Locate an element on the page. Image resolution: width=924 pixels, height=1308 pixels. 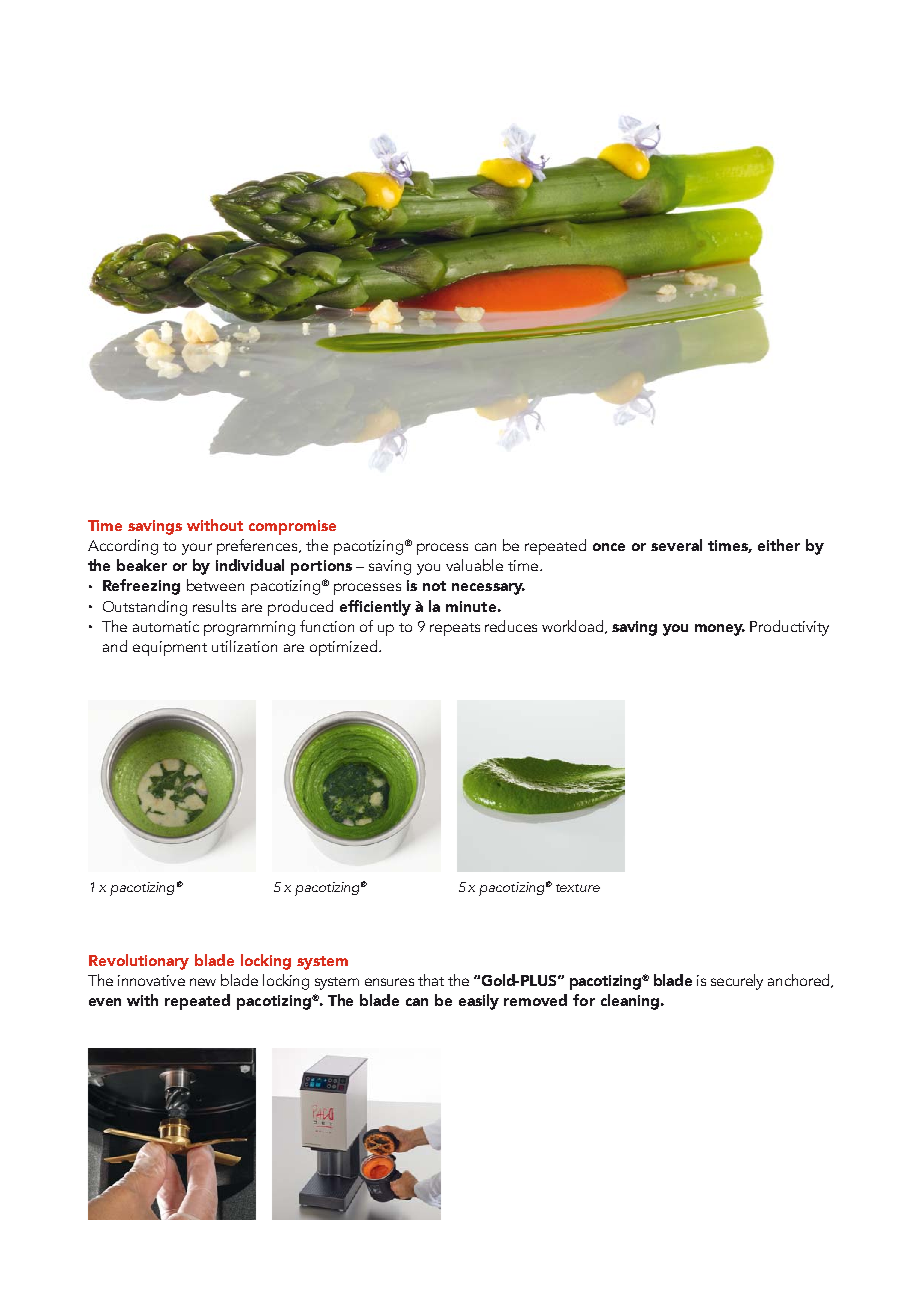
that is located at coordinates (431, 980).
